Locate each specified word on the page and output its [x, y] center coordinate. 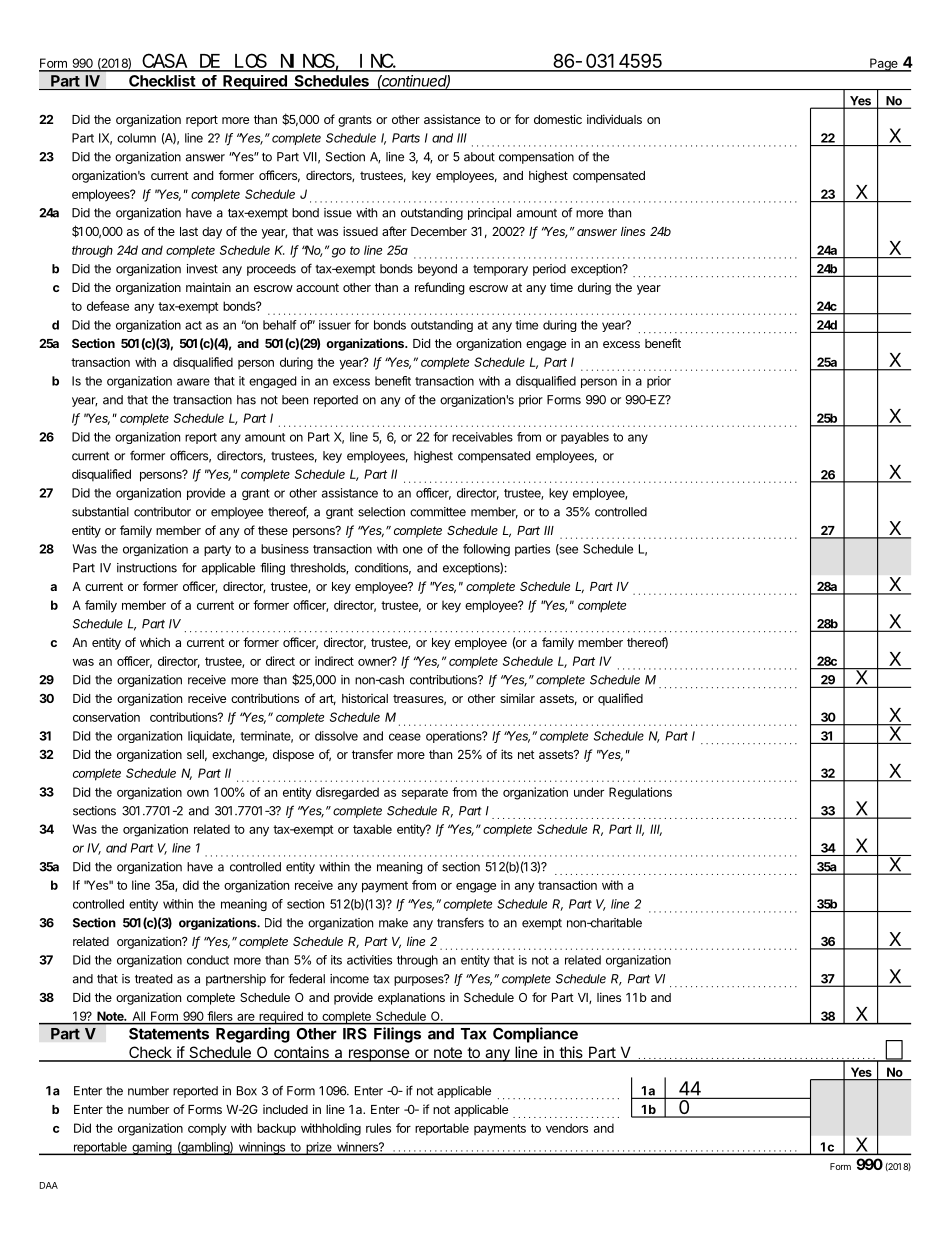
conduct [208, 960]
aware [193, 382]
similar [517, 698]
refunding [440, 288]
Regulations [640, 793]
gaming [152, 1148]
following [486, 550]
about [479, 157]
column [136, 138]
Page [884, 65]
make [393, 923]
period [549, 270]
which [155, 642]
